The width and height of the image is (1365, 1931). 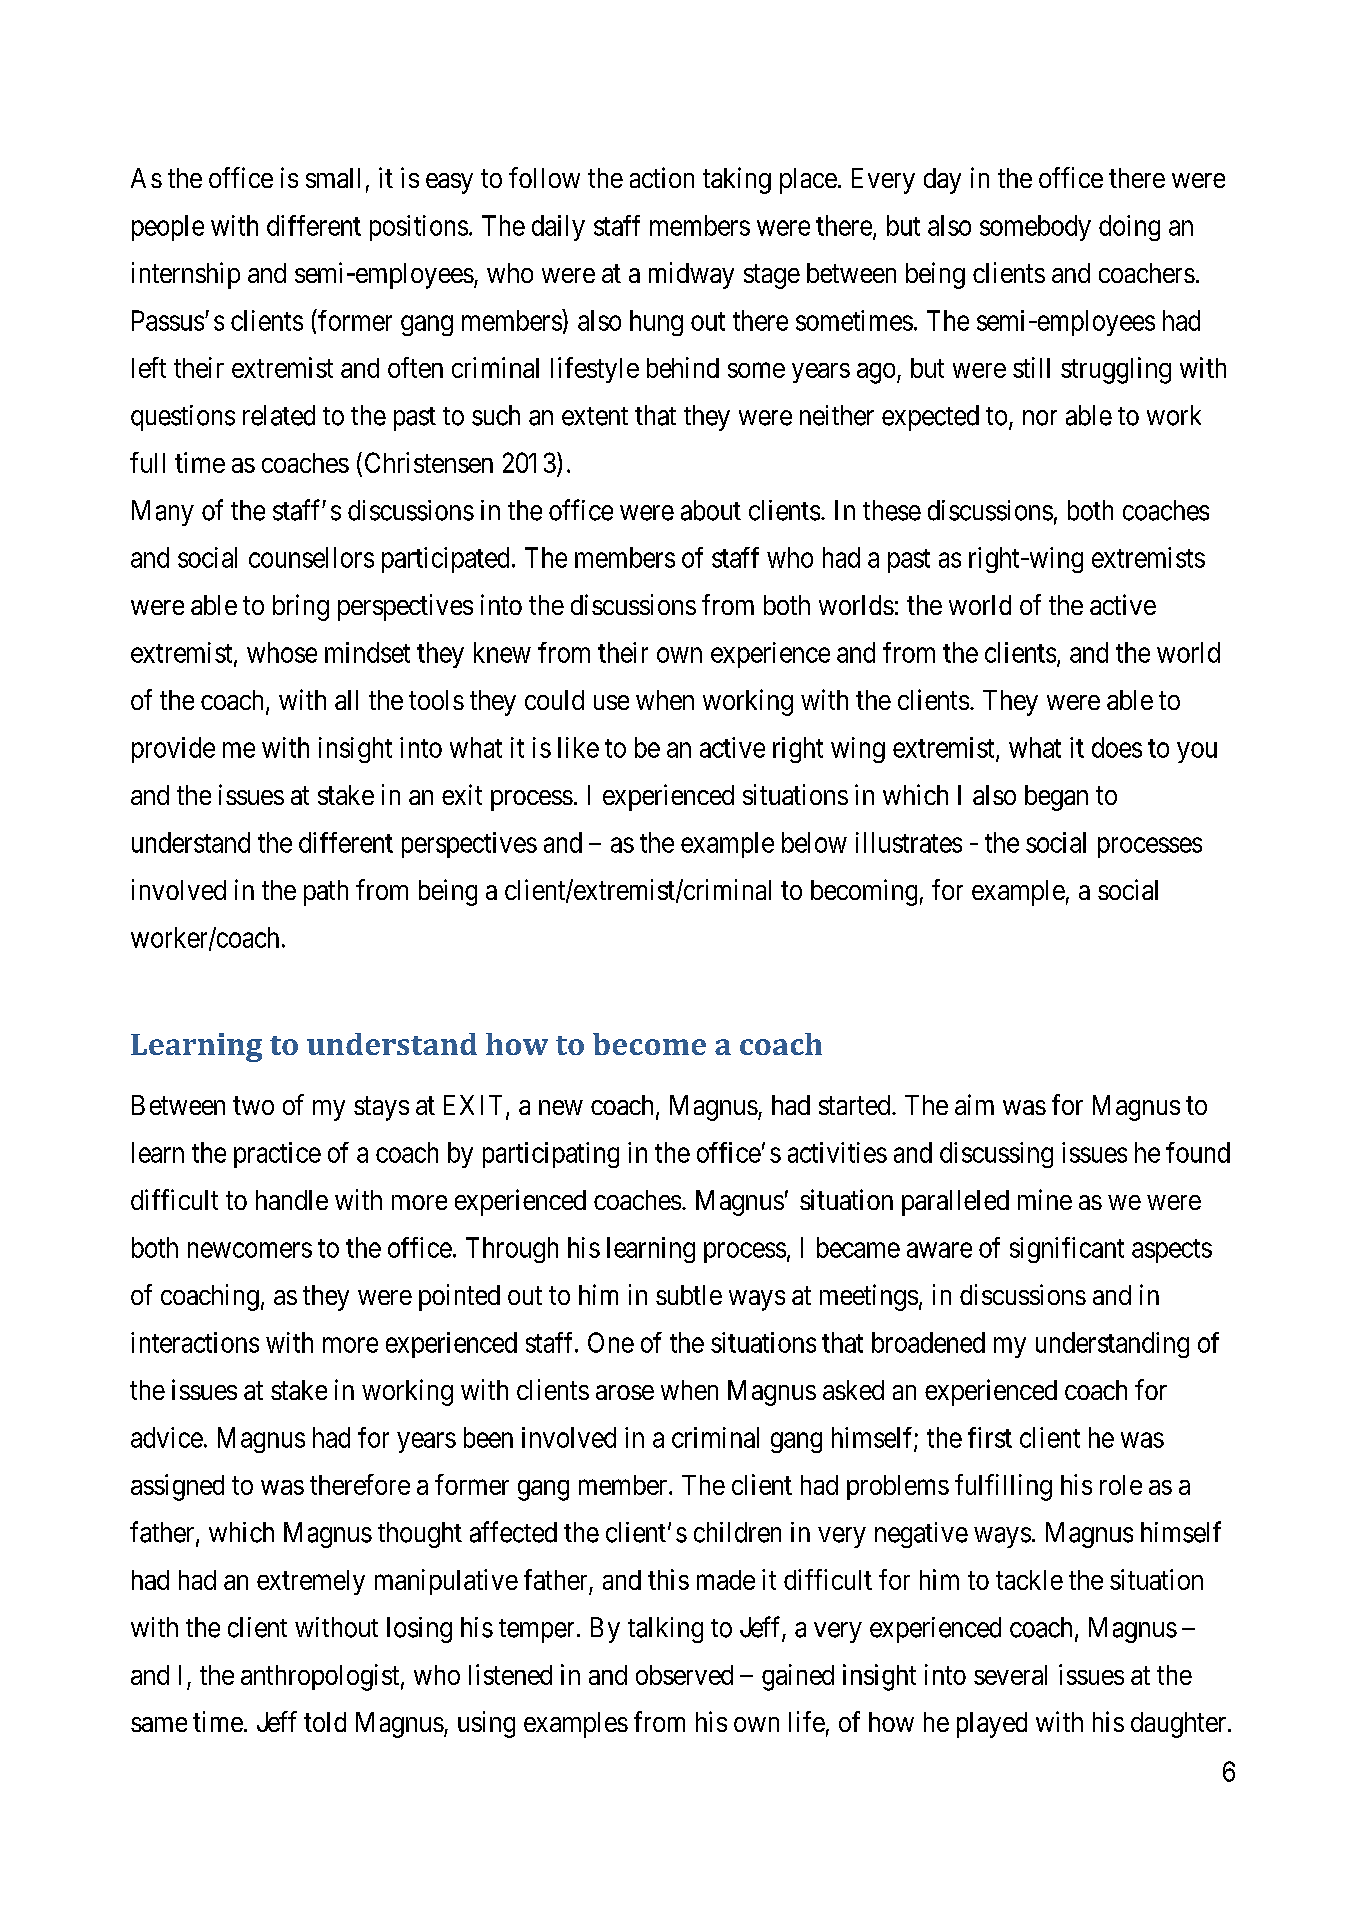 I want to click on handle, so click(x=292, y=1200).
